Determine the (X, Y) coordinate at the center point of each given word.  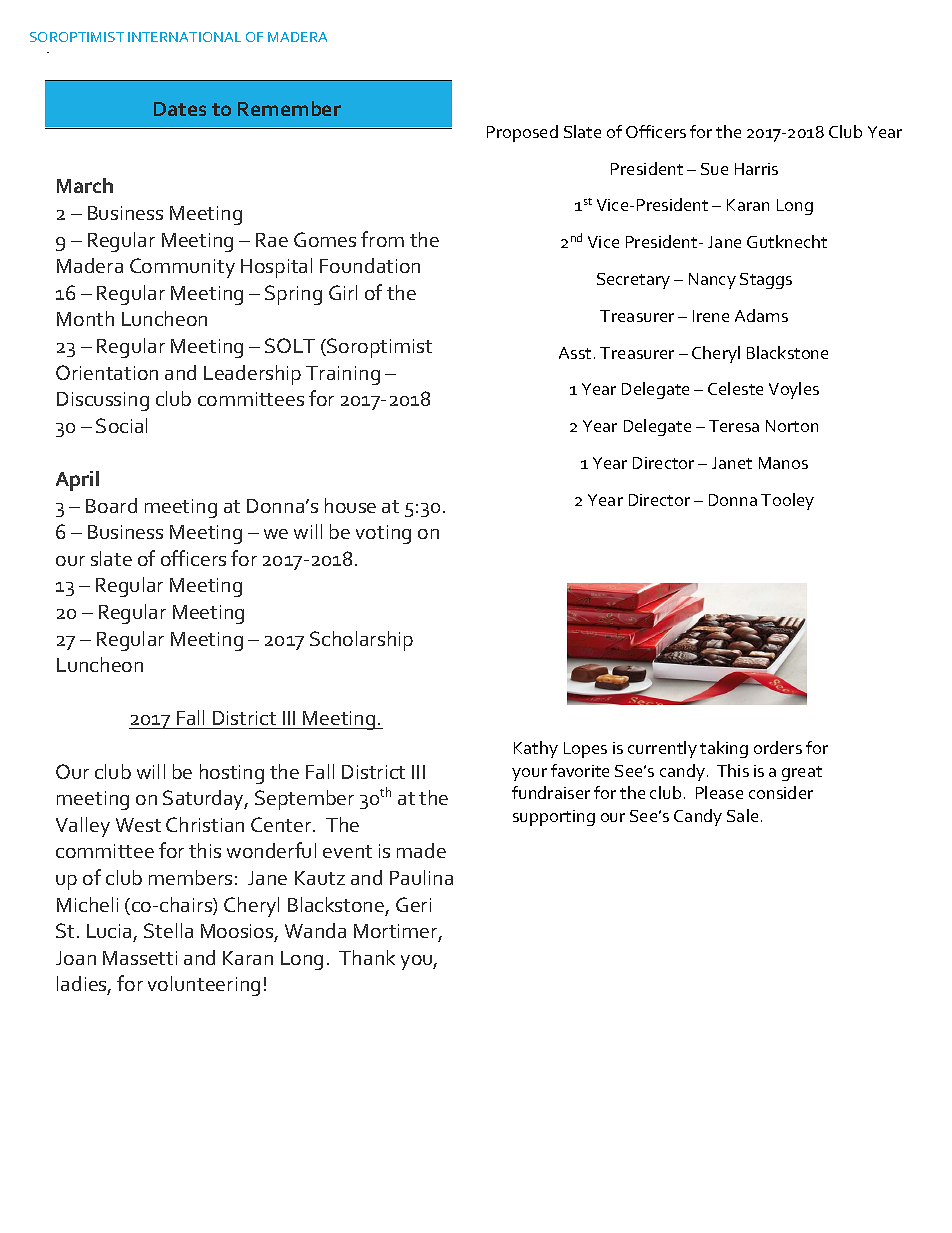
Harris (756, 169)
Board (111, 505)
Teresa (734, 426)
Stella (168, 930)
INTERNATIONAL (184, 37)
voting (383, 534)
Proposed (522, 133)
